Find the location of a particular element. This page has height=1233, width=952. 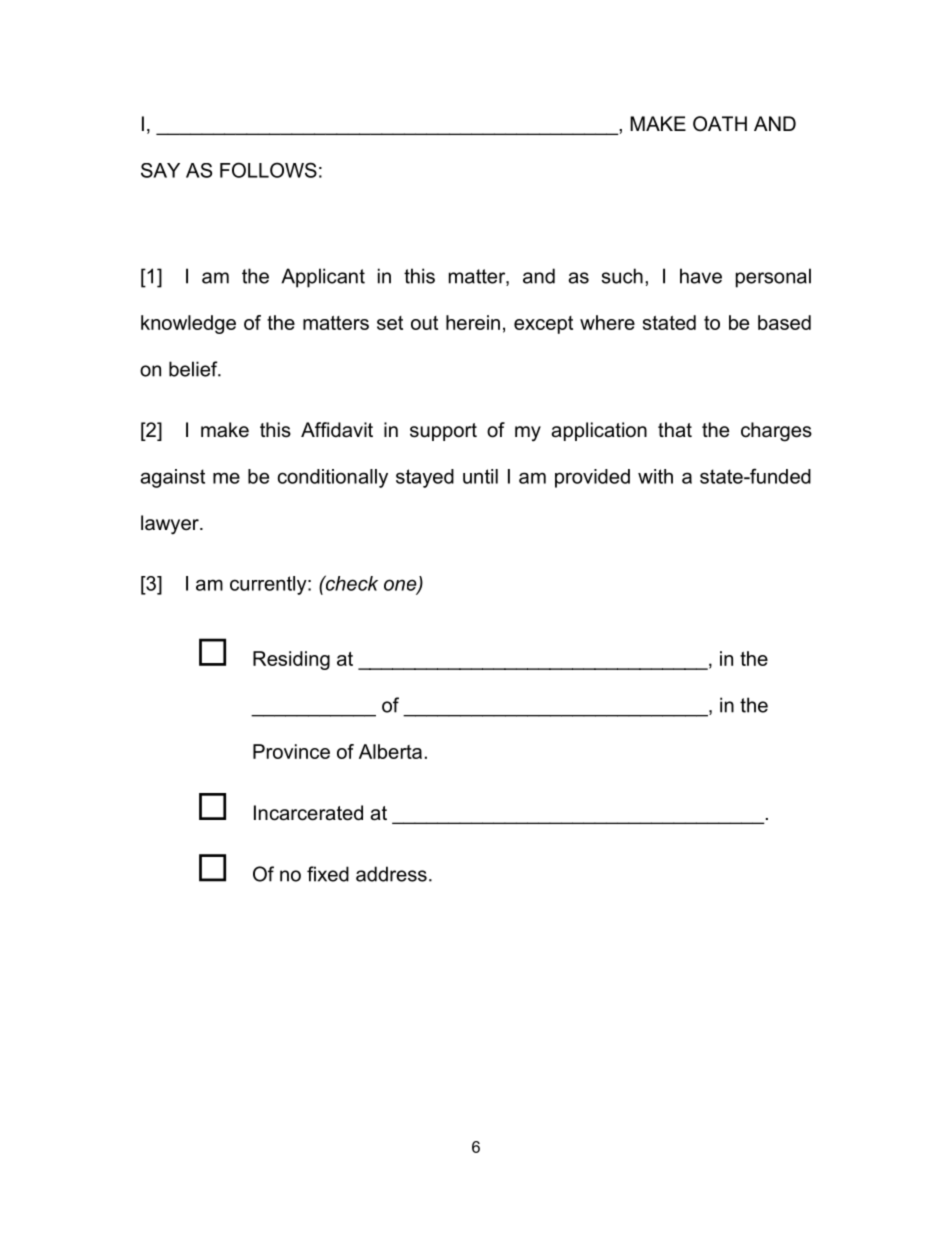

that is located at coordinates (675, 430).
